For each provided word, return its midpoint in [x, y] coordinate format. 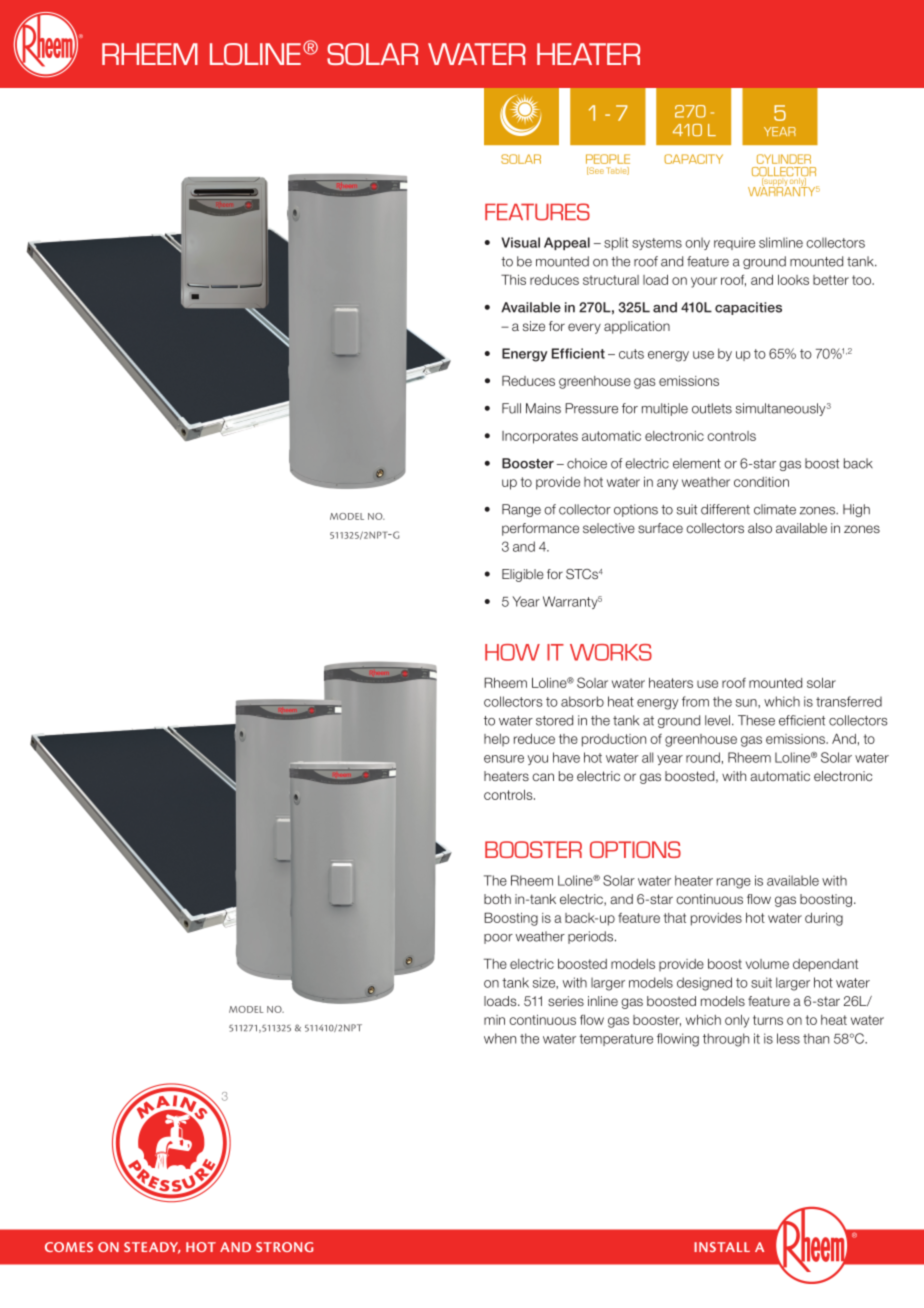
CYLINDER [784, 159]
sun [747, 703]
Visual [520, 242]
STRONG [284, 1247]
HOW [512, 652]
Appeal [567, 243]
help [496, 740]
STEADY [152, 1248]
